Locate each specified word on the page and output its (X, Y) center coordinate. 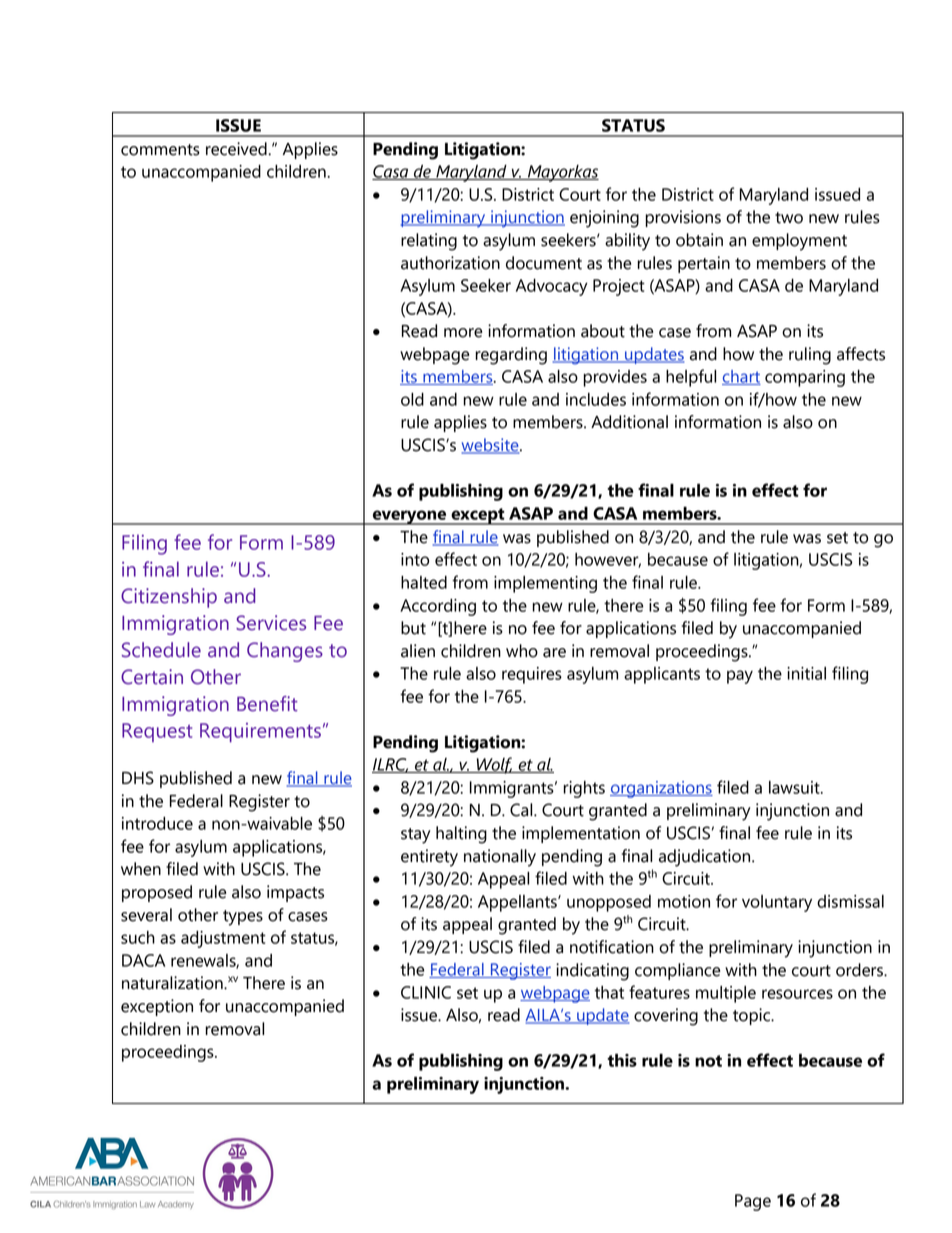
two (789, 218)
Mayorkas (562, 173)
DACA (143, 960)
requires (532, 675)
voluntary (777, 903)
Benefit (267, 704)
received (237, 149)
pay (740, 677)
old (412, 399)
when (141, 869)
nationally (500, 858)
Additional (629, 422)
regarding (511, 356)
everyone (409, 517)
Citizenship (169, 598)
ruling (810, 356)
